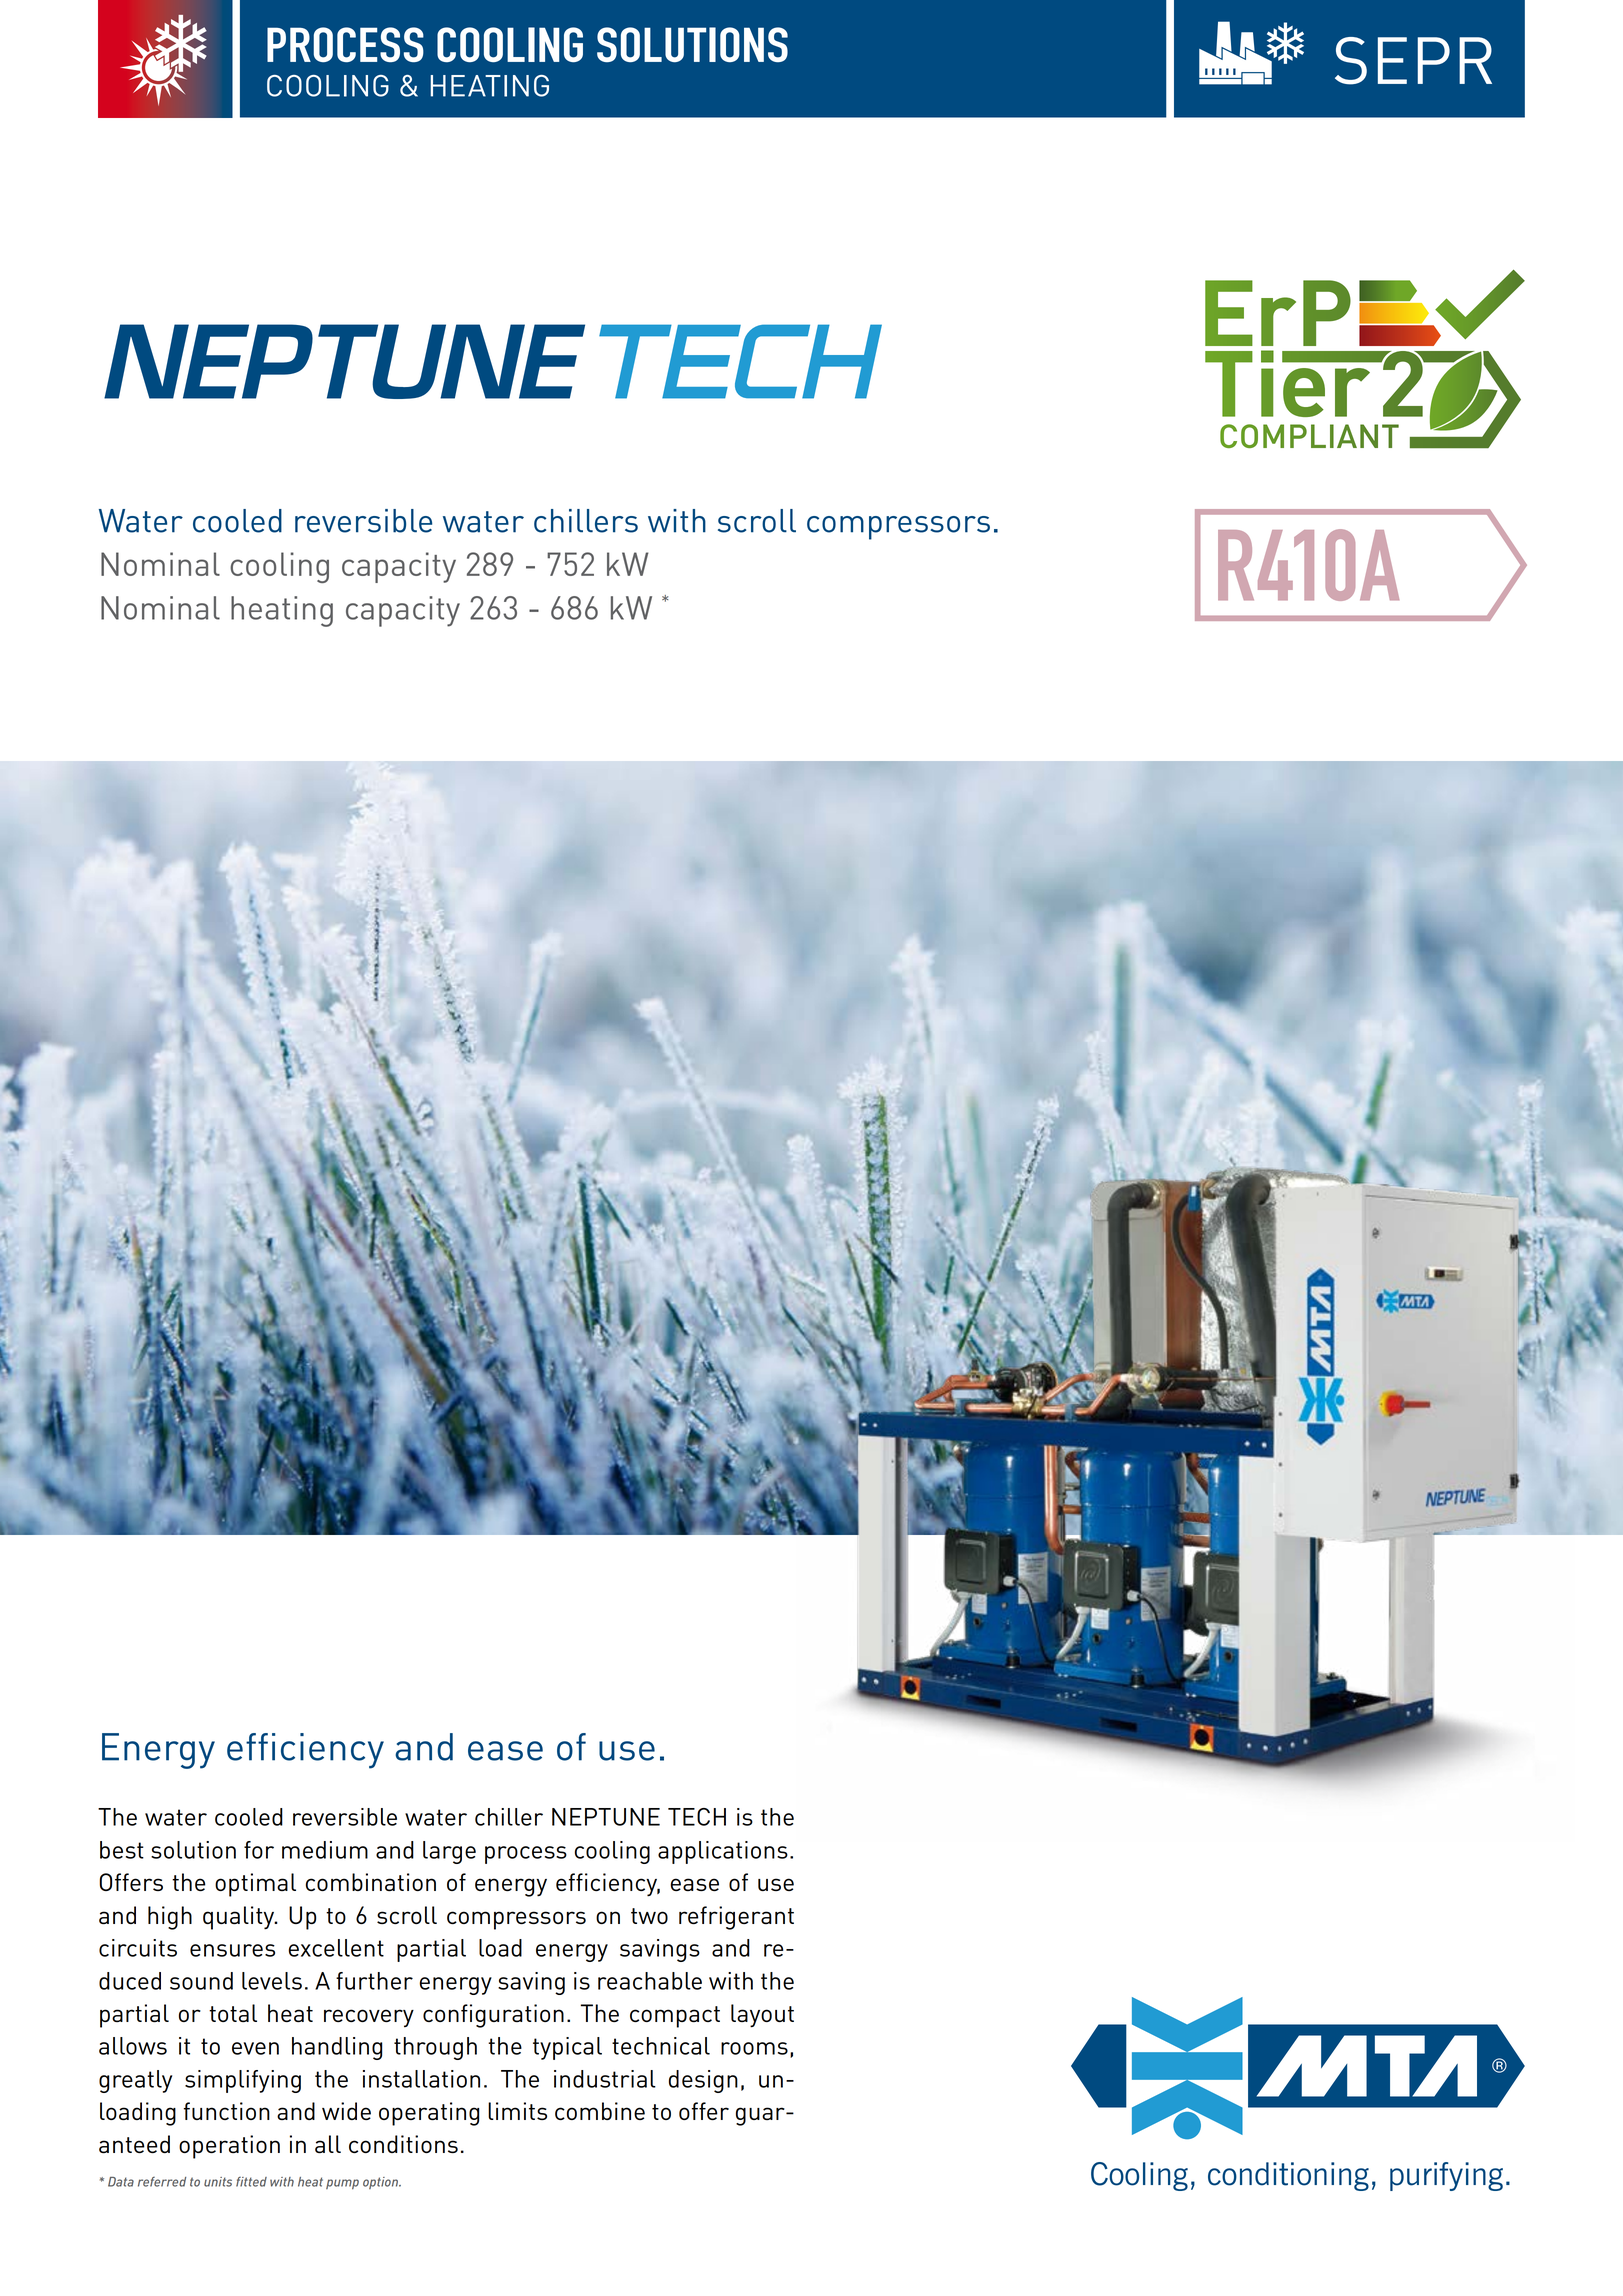  What do you see at coordinates (259, 1850) in the document?
I see `for` at bounding box center [259, 1850].
